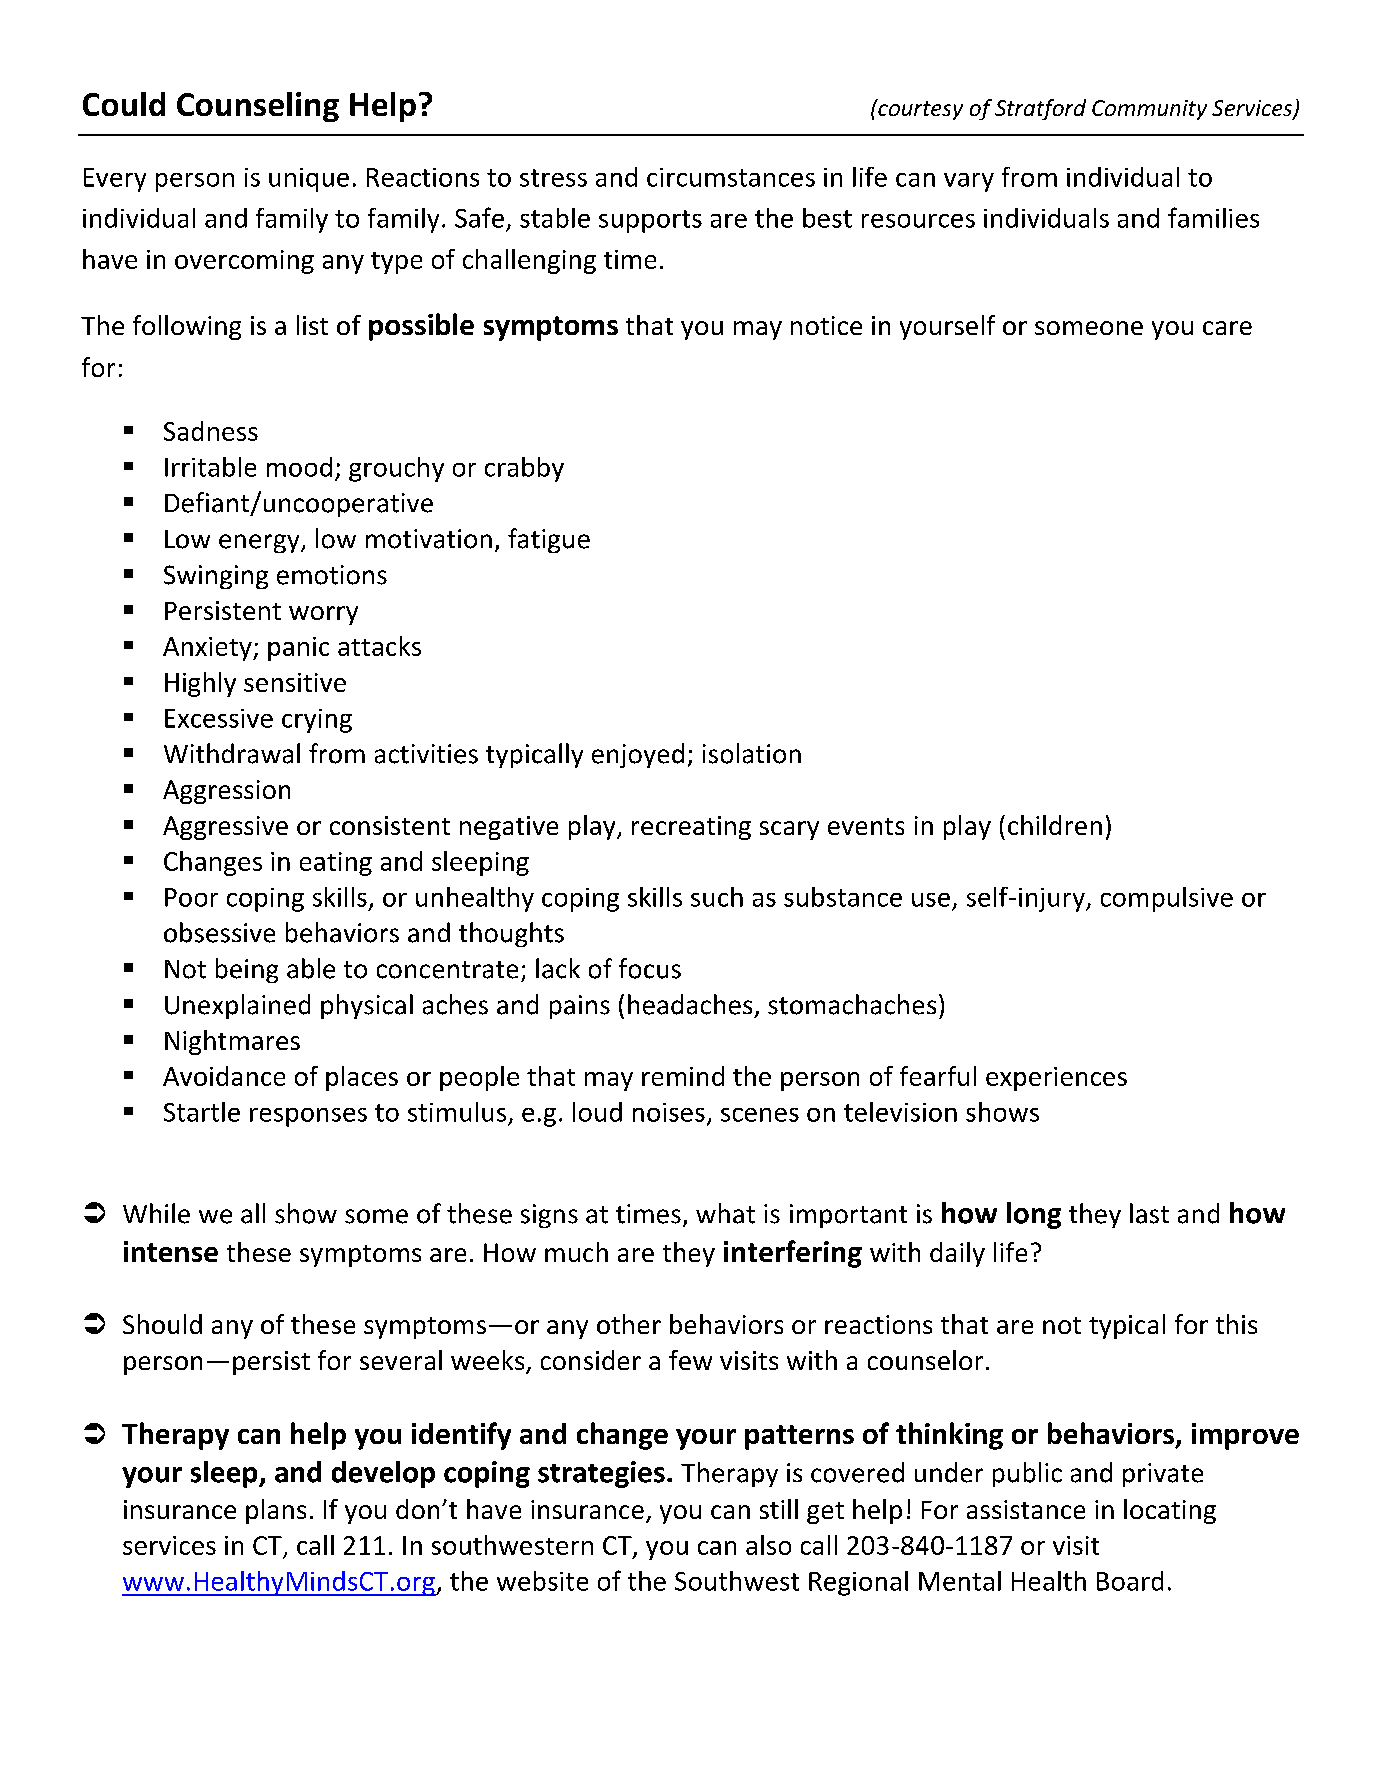 The image size is (1382, 1788). I want to click on circumstances, so click(731, 177).
